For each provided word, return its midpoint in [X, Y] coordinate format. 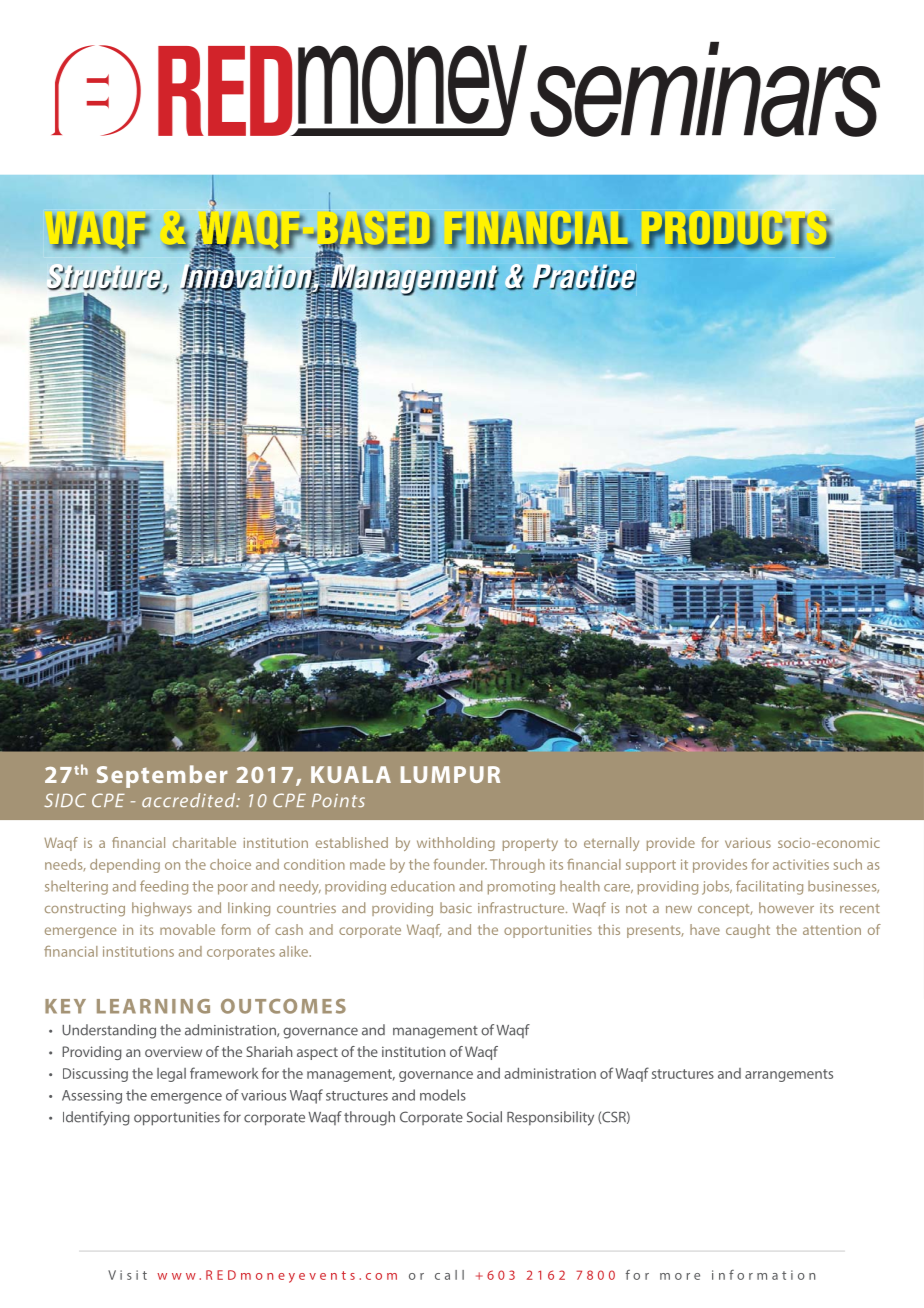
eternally [611, 844]
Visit [127, 1275]
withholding [456, 844]
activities [801, 864]
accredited [190, 800]
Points [338, 801]
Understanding [109, 1031]
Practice [584, 277]
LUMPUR [450, 774]
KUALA [351, 774]
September [162, 776]
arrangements [789, 1075]
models [443, 1095]
